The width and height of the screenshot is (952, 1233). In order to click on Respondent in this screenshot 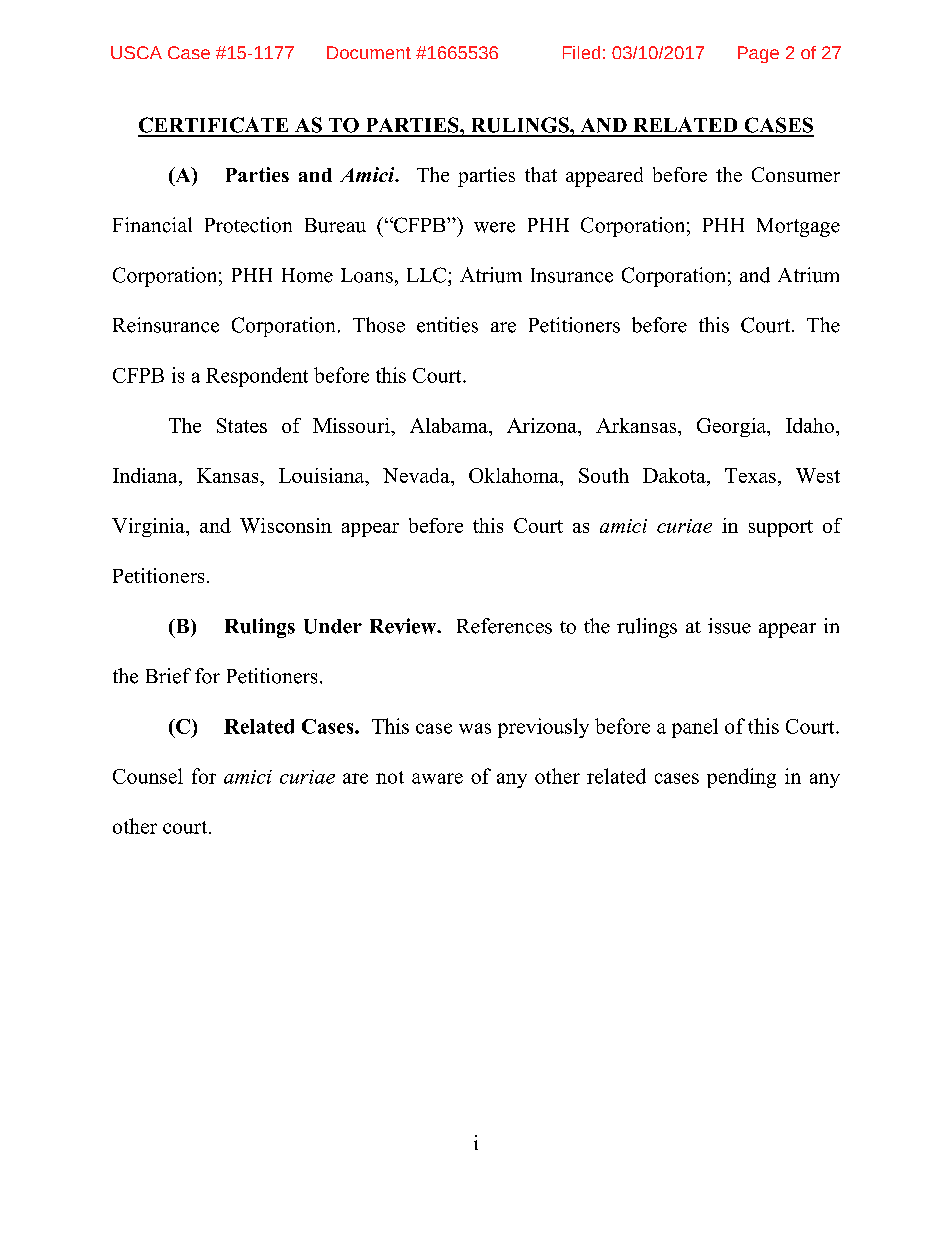, I will do `click(257, 377)`.
